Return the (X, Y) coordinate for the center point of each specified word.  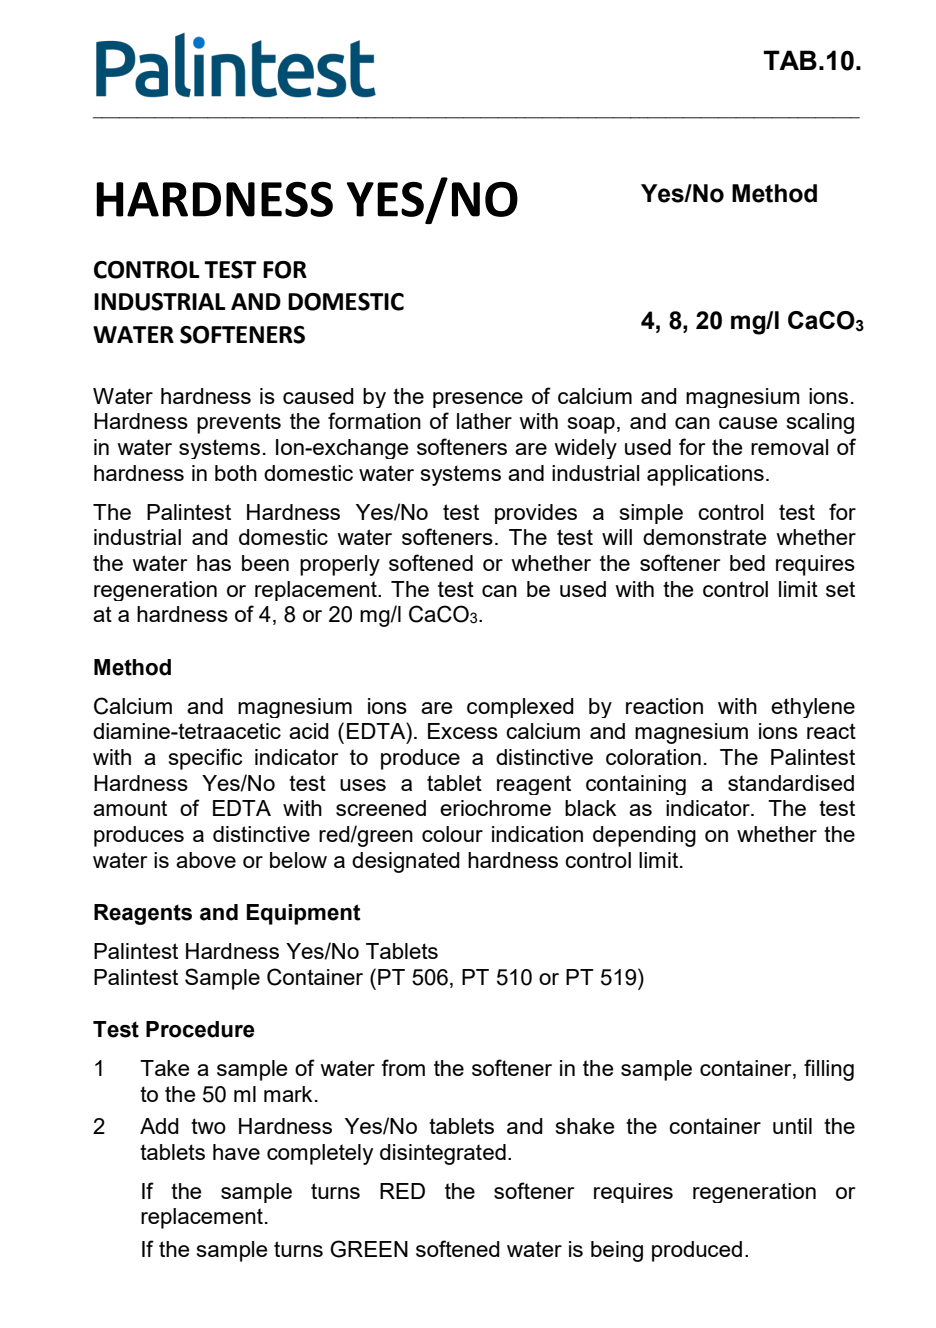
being (617, 1251)
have (236, 1152)
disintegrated (443, 1154)
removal (789, 447)
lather (484, 421)
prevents (239, 423)
